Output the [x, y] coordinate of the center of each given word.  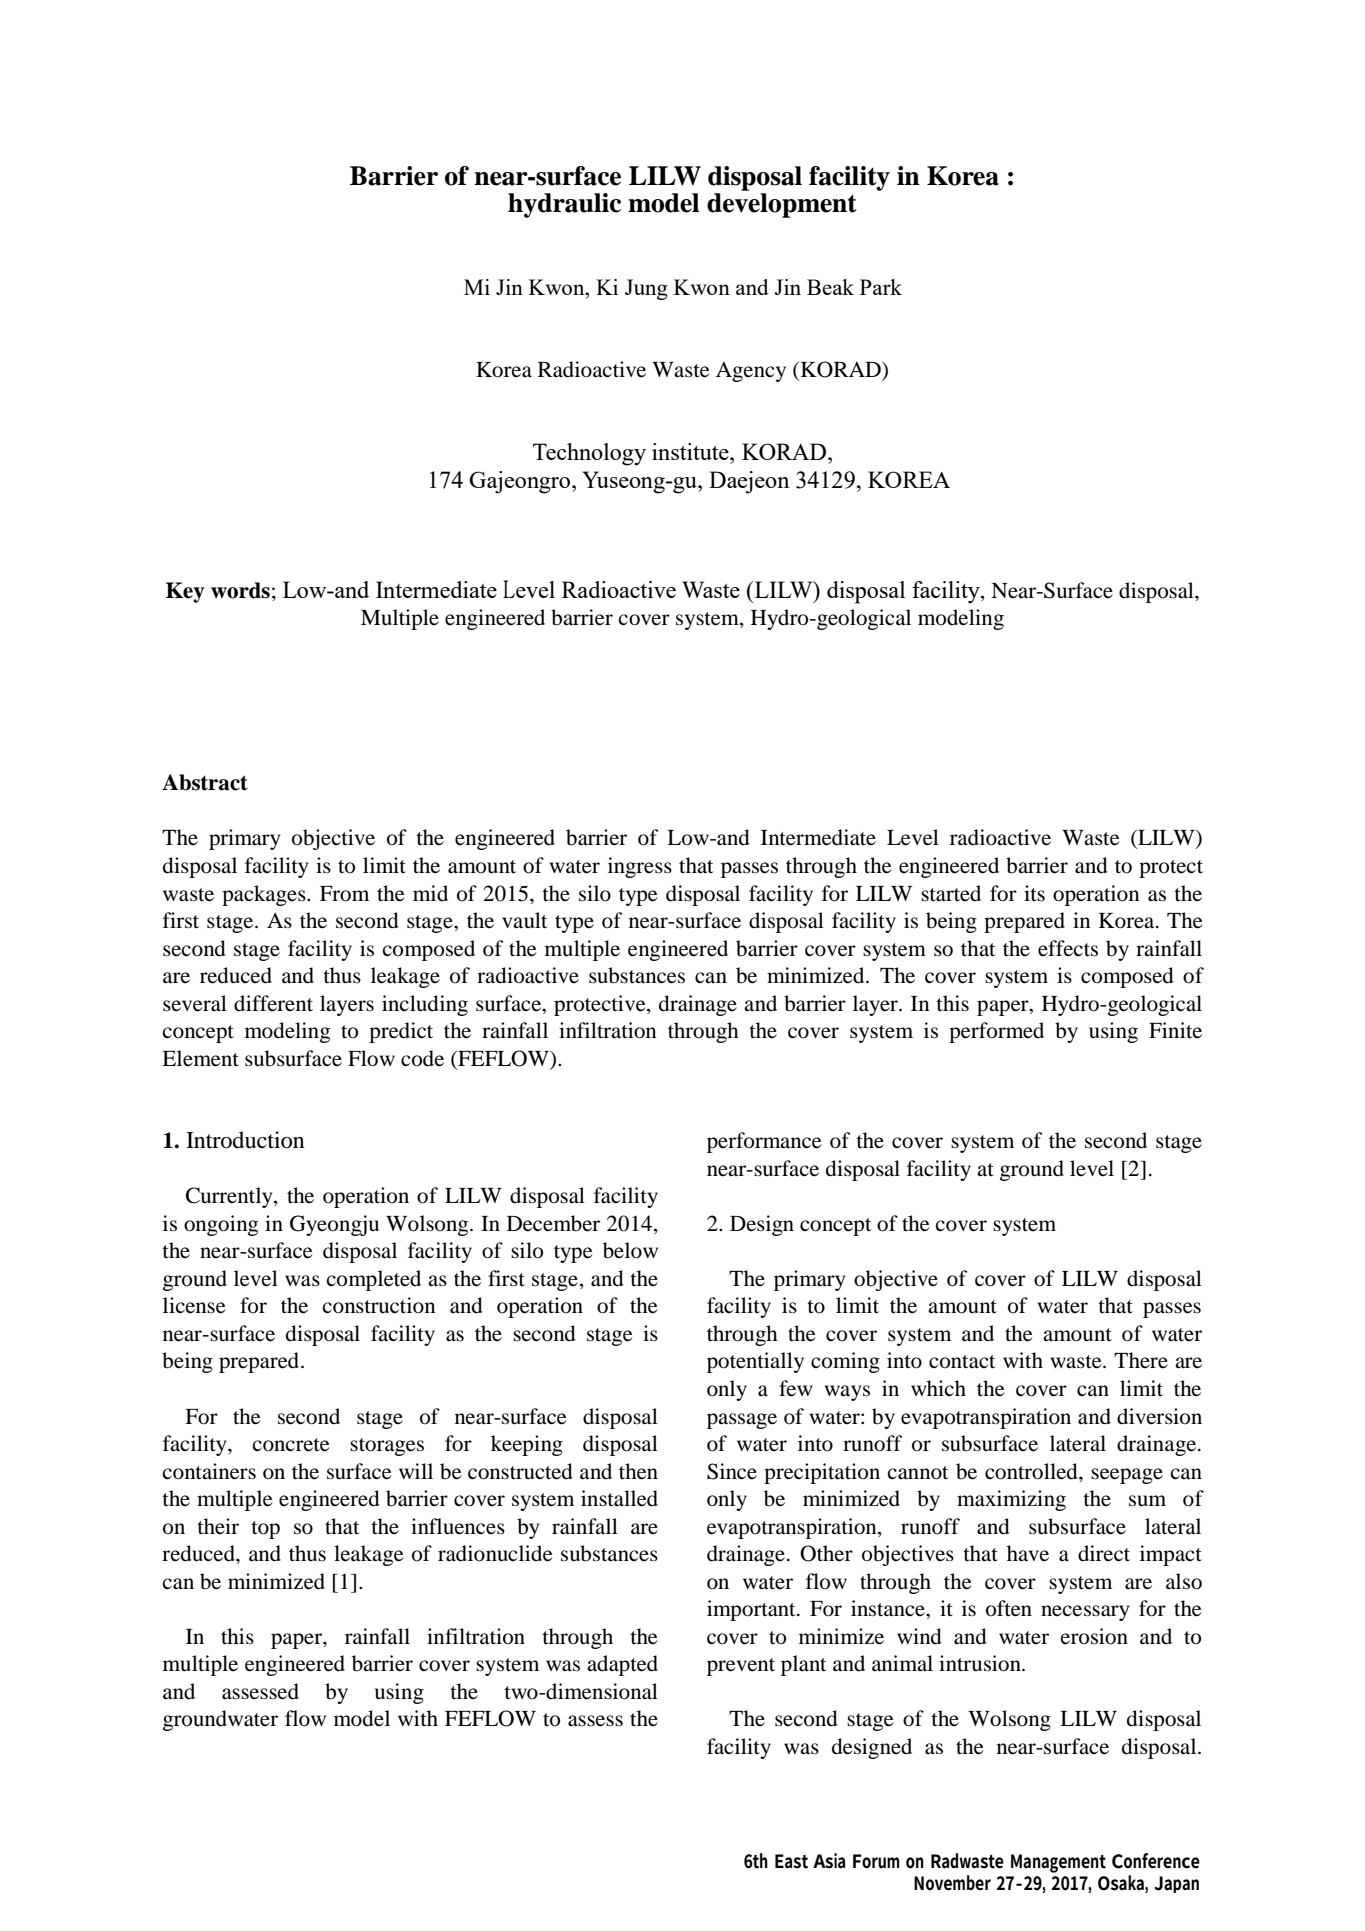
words [240, 590]
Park [881, 287]
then [638, 1471]
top [265, 1530]
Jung [646, 289]
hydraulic [564, 205]
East [791, 1861]
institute [691, 451]
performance [764, 1142]
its [1034, 893]
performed [996, 1032]
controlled [1032, 1471]
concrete [291, 1445]
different [273, 1003]
